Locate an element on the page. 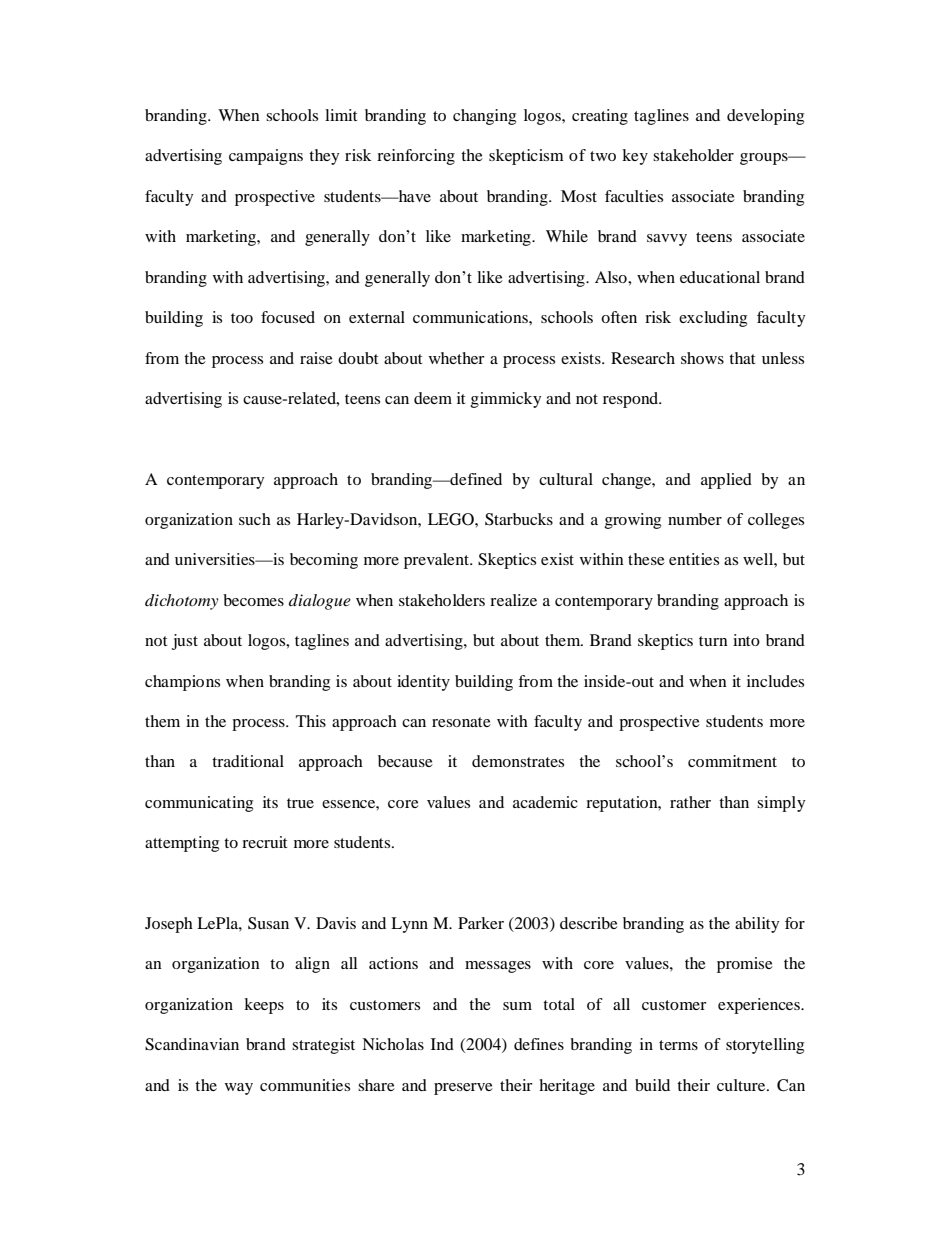  groups is located at coordinates (765, 159).
